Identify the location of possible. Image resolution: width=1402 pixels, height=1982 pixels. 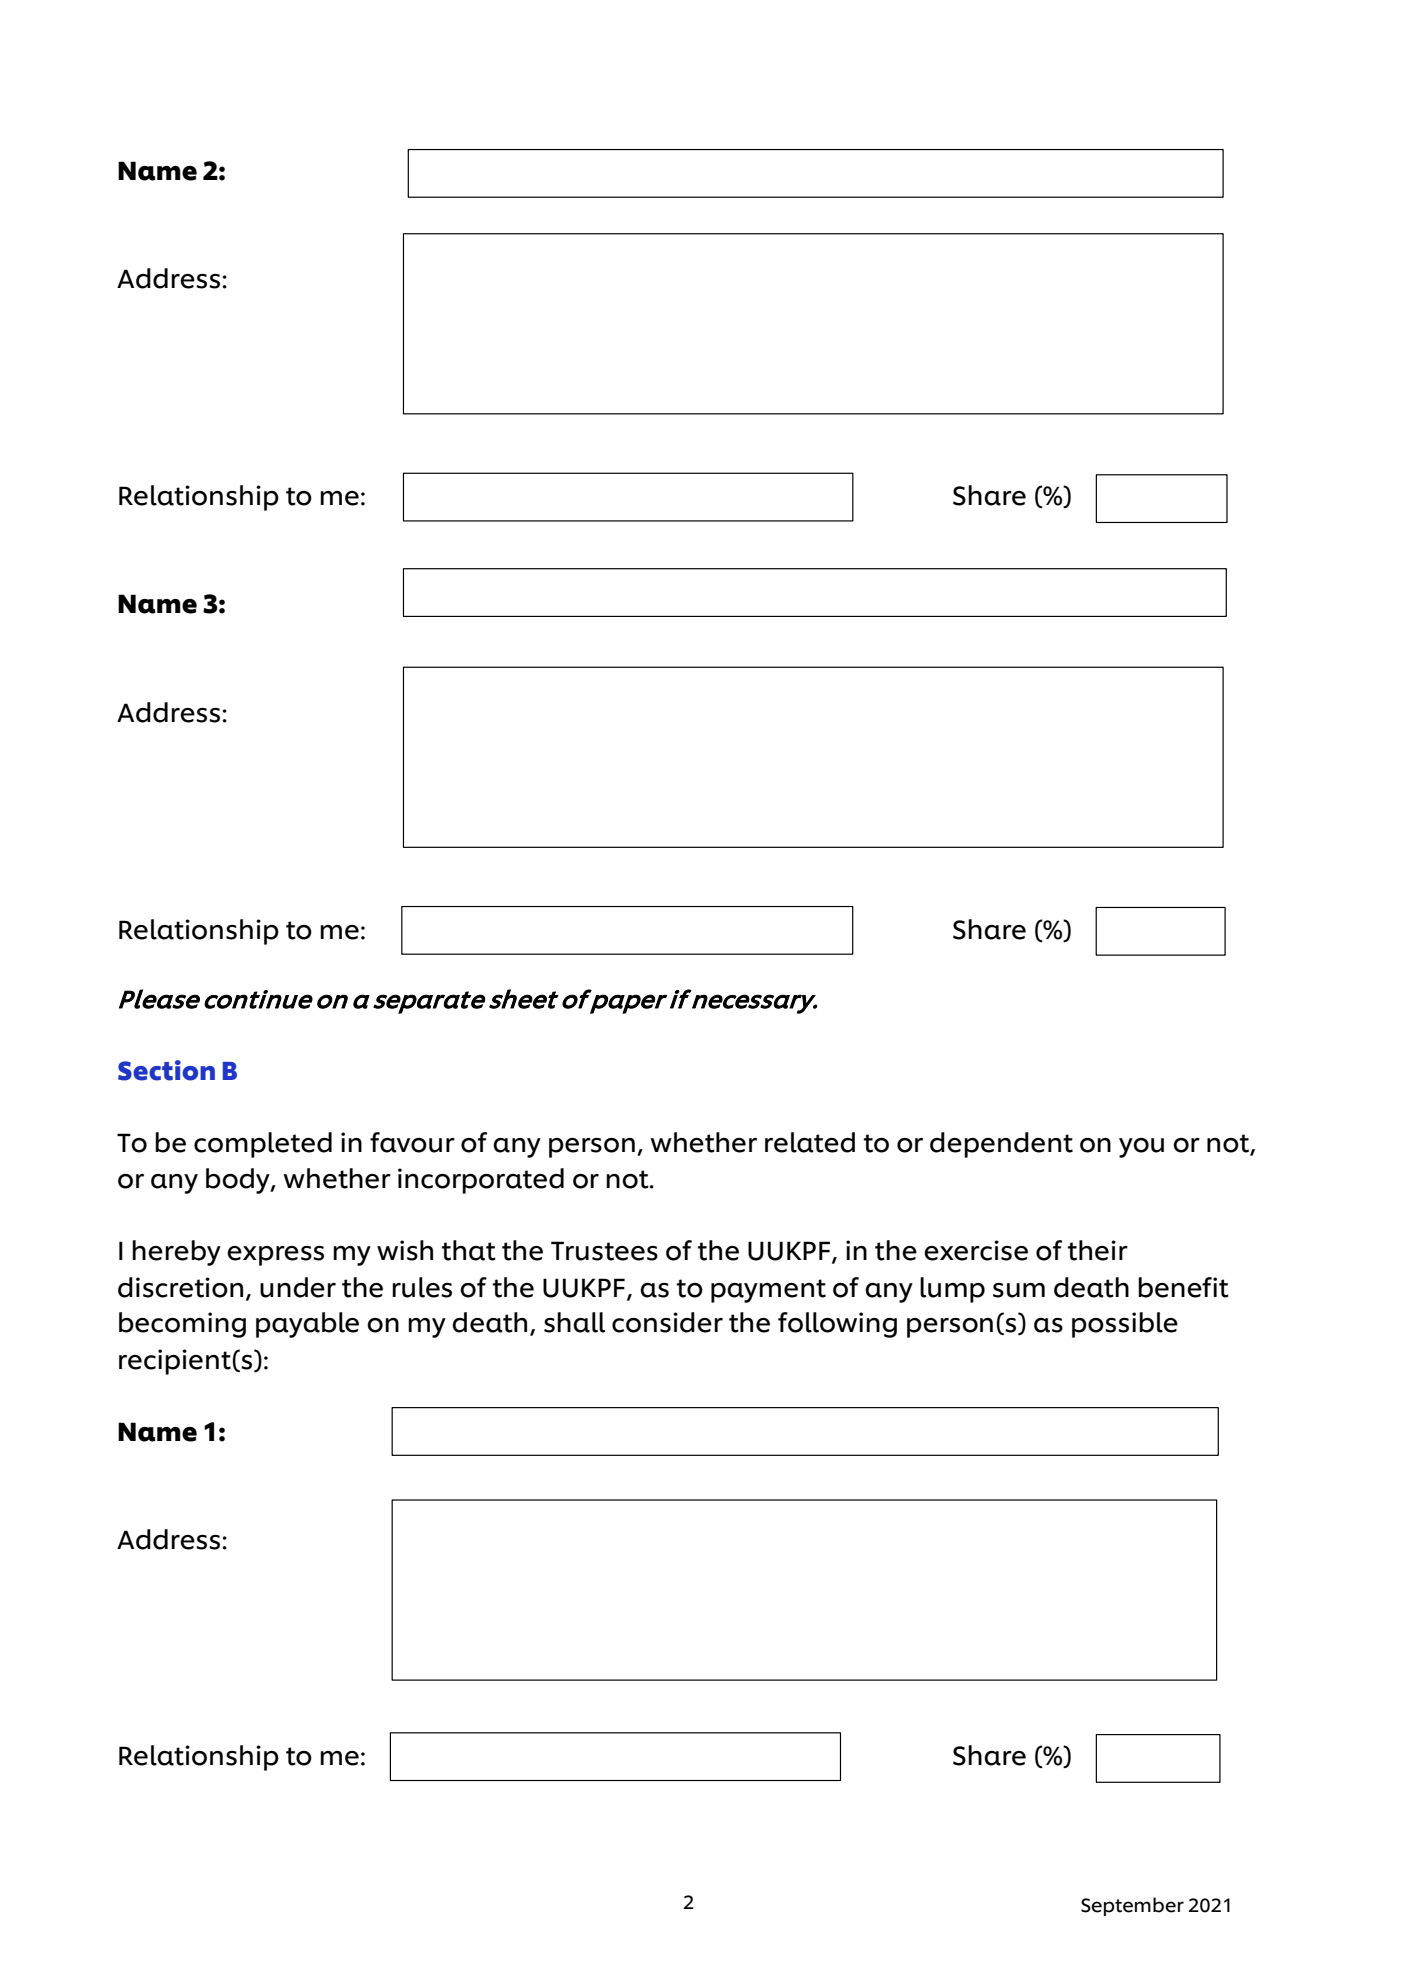
(1125, 1325).
